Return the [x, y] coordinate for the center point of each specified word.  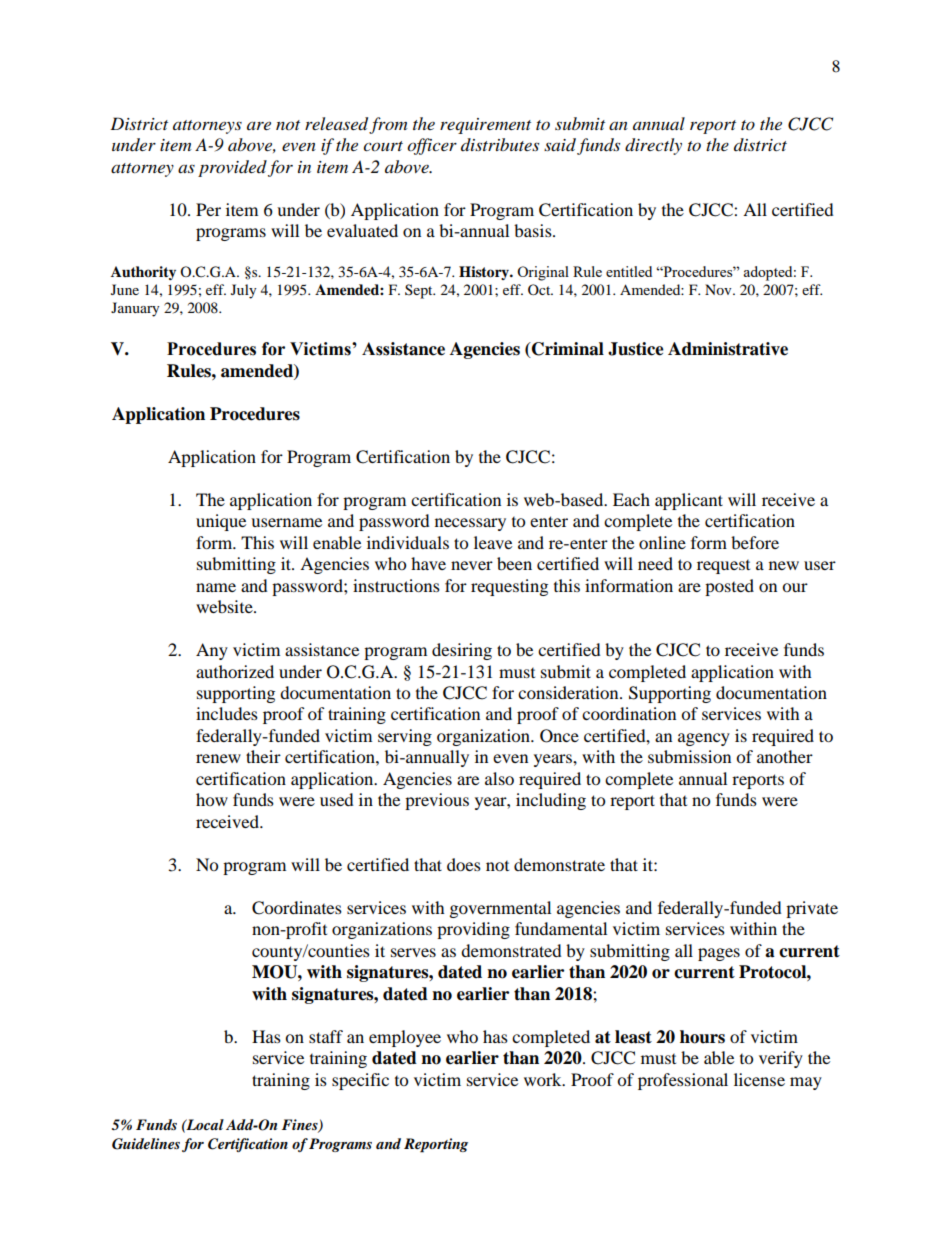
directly [653, 146]
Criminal [567, 350]
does [464, 864]
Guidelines [146, 1144]
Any [212, 651]
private [812, 909]
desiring [462, 651]
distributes [500, 144]
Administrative [728, 349]
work [544, 1079]
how [212, 799]
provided [232, 168]
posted [729, 587]
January [135, 309]
